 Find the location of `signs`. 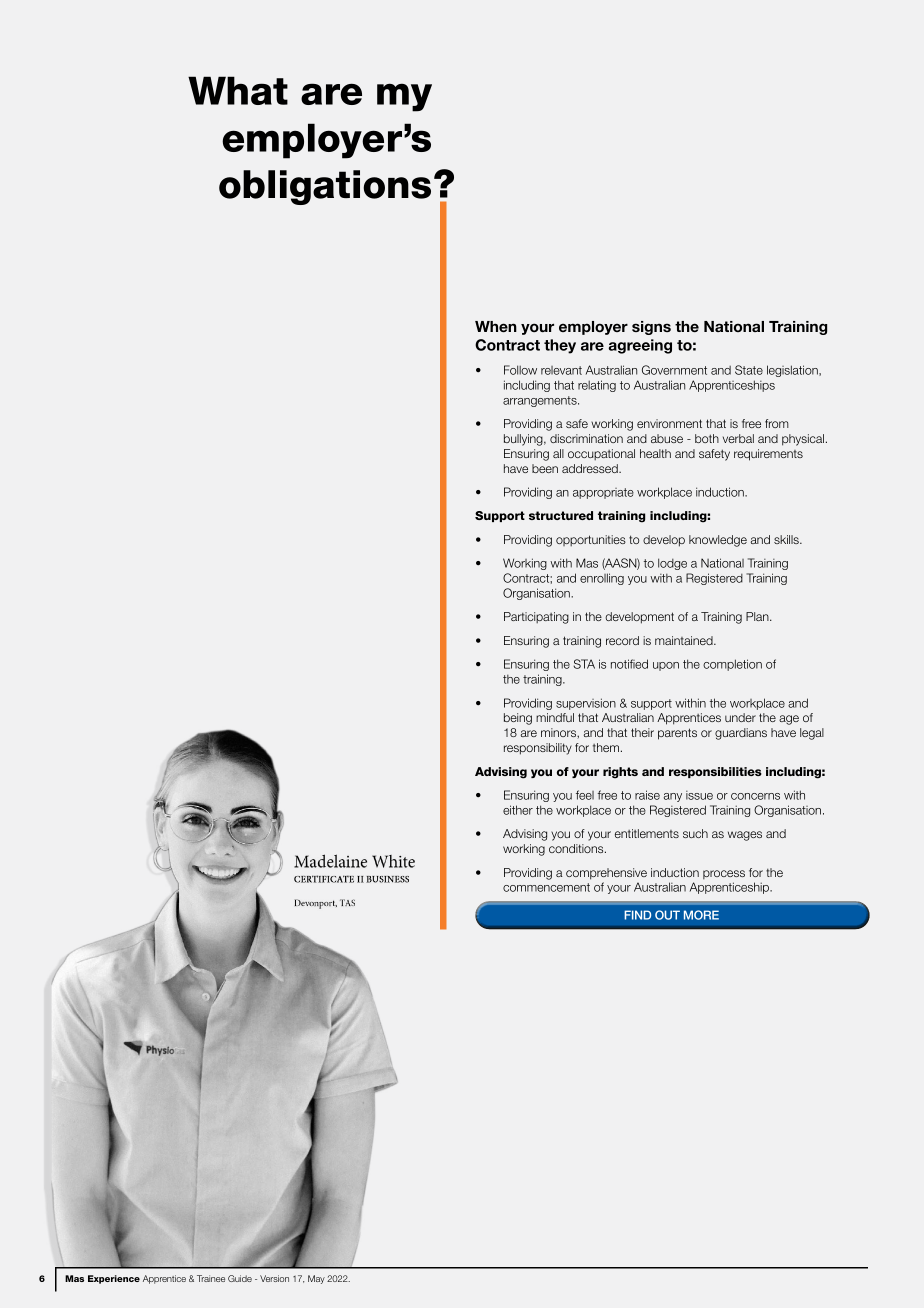

signs is located at coordinates (651, 328).
